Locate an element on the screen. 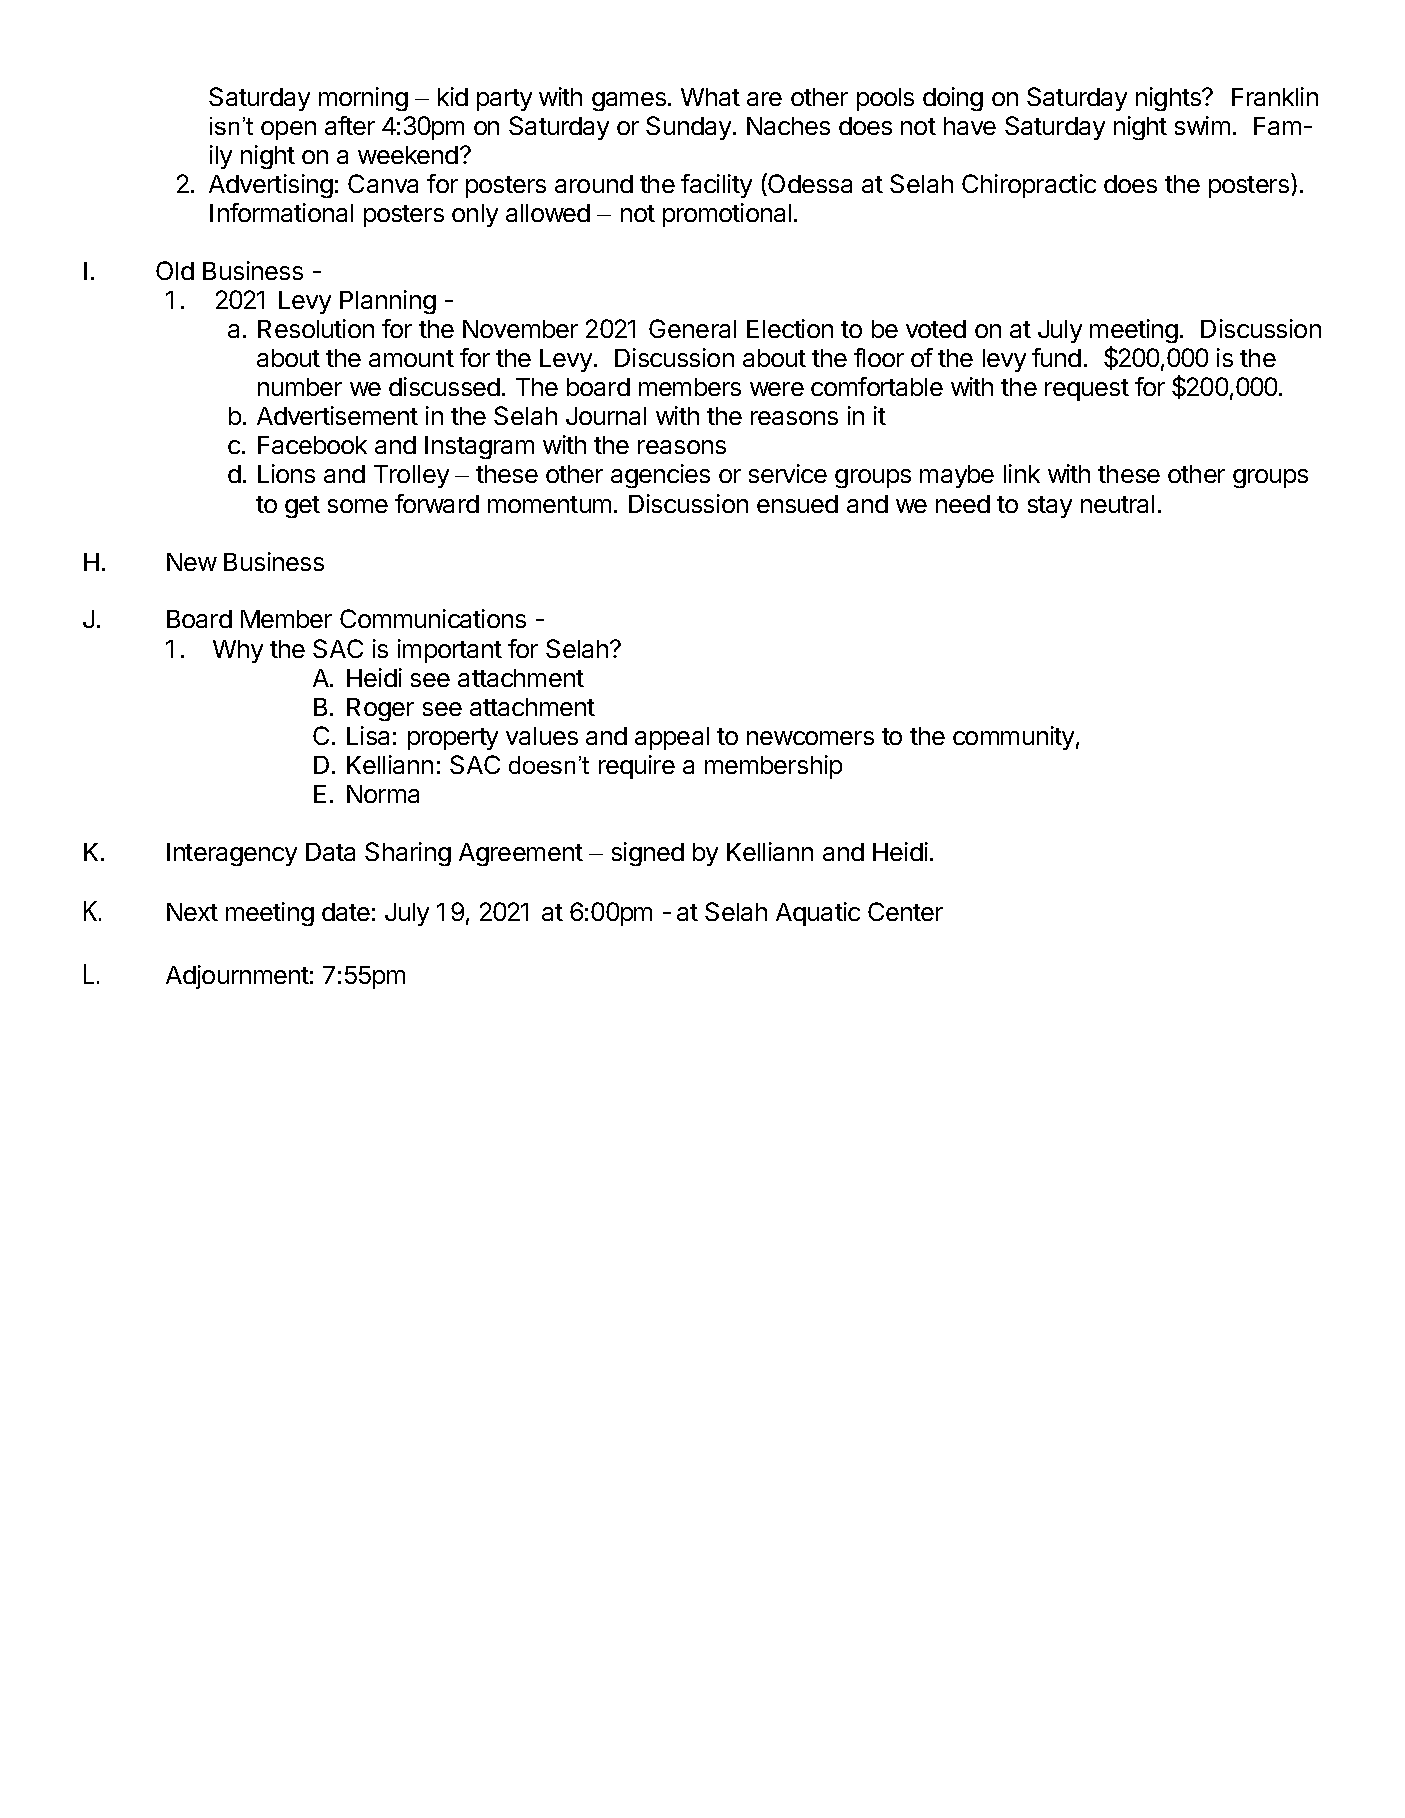 This screenshot has width=1405, height=1818. General is located at coordinates (692, 328).
